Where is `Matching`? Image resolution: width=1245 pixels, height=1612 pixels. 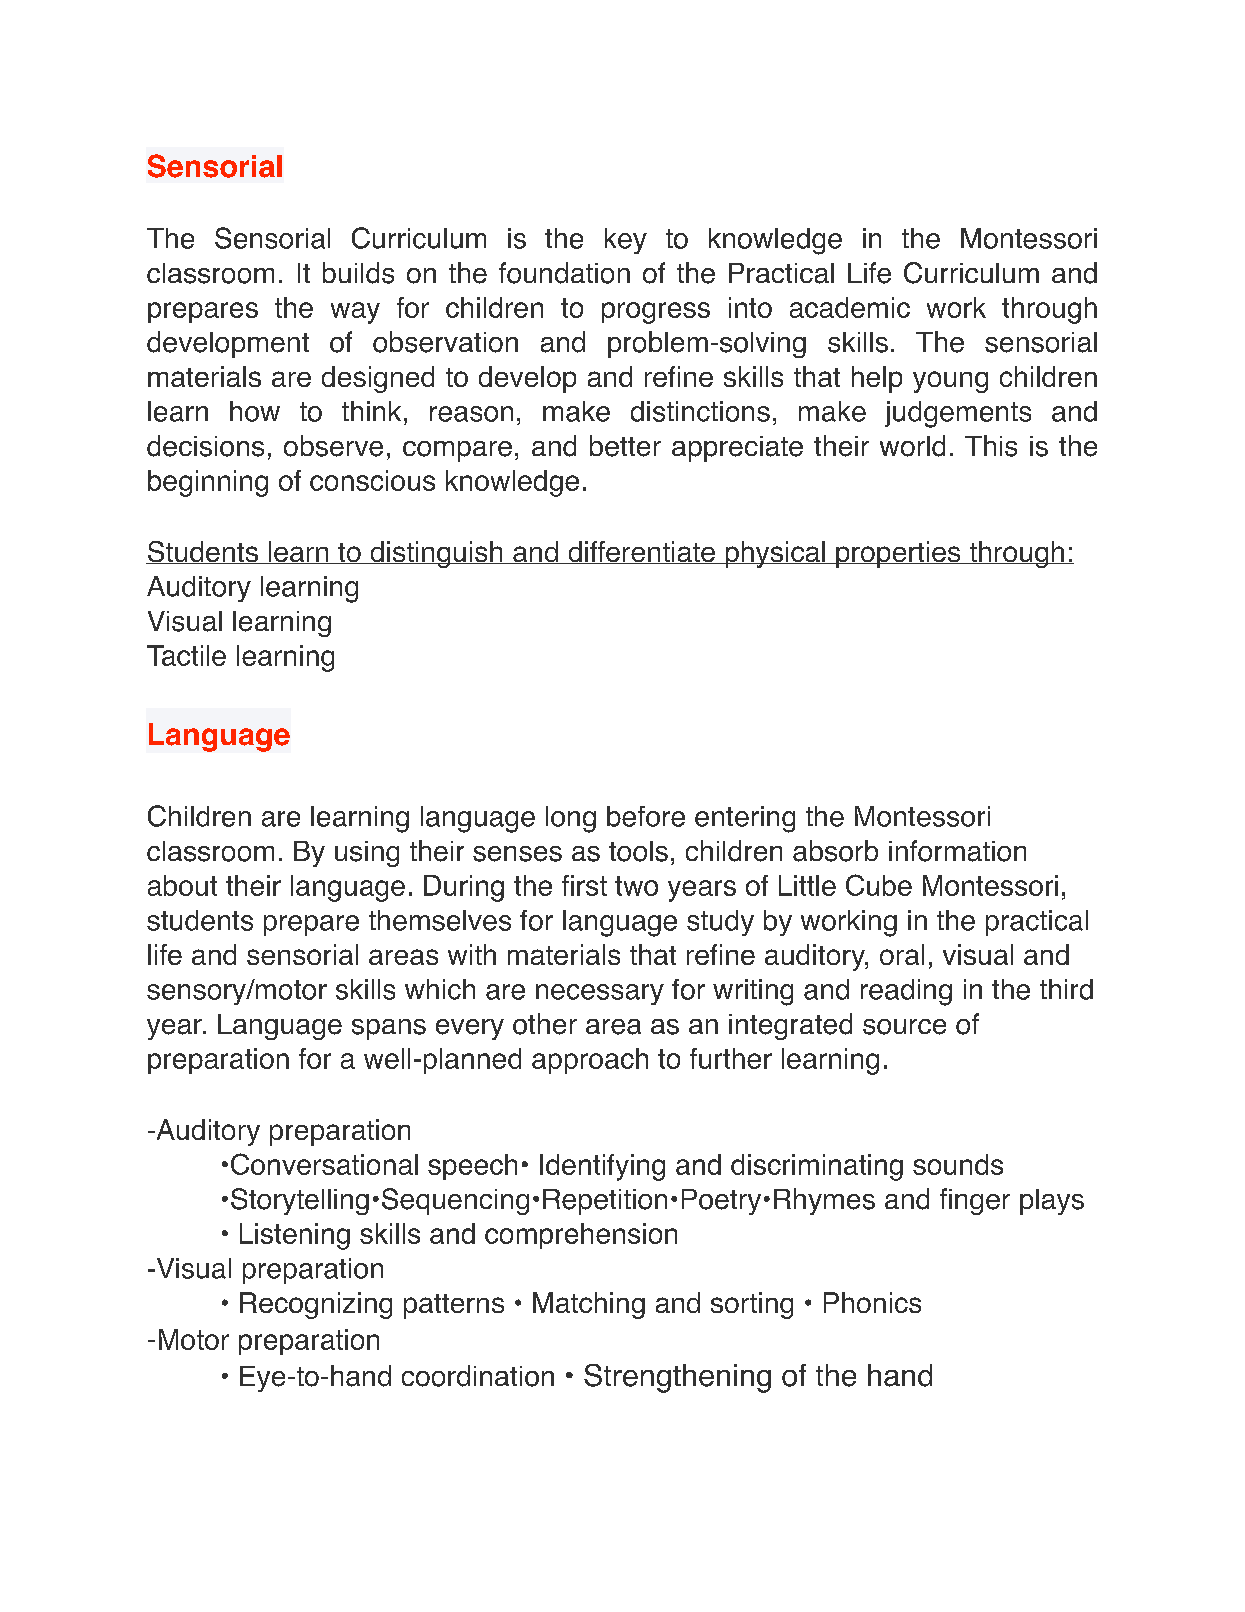
Matching is located at coordinates (589, 1305).
